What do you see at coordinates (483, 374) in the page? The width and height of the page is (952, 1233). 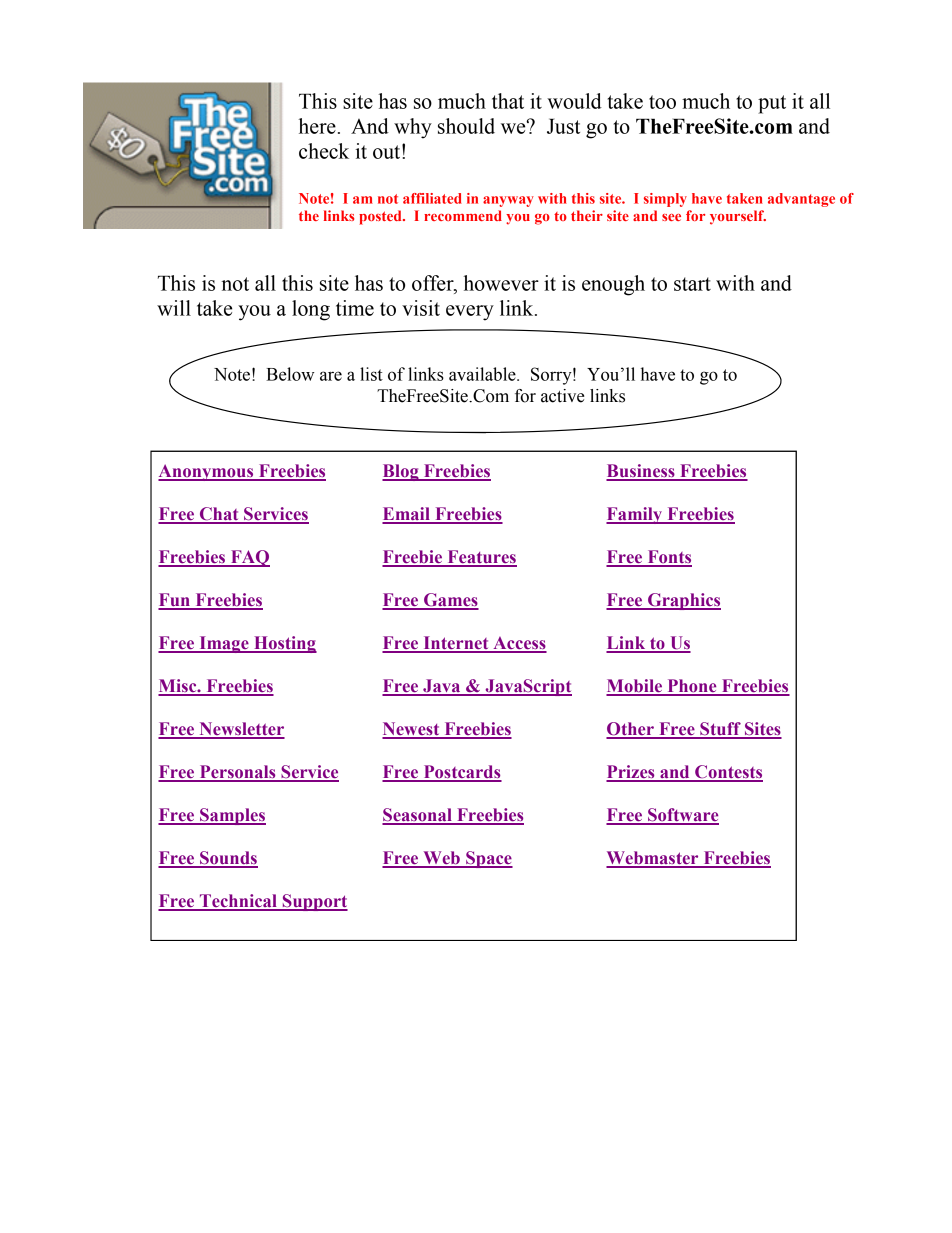 I see `available` at bounding box center [483, 374].
